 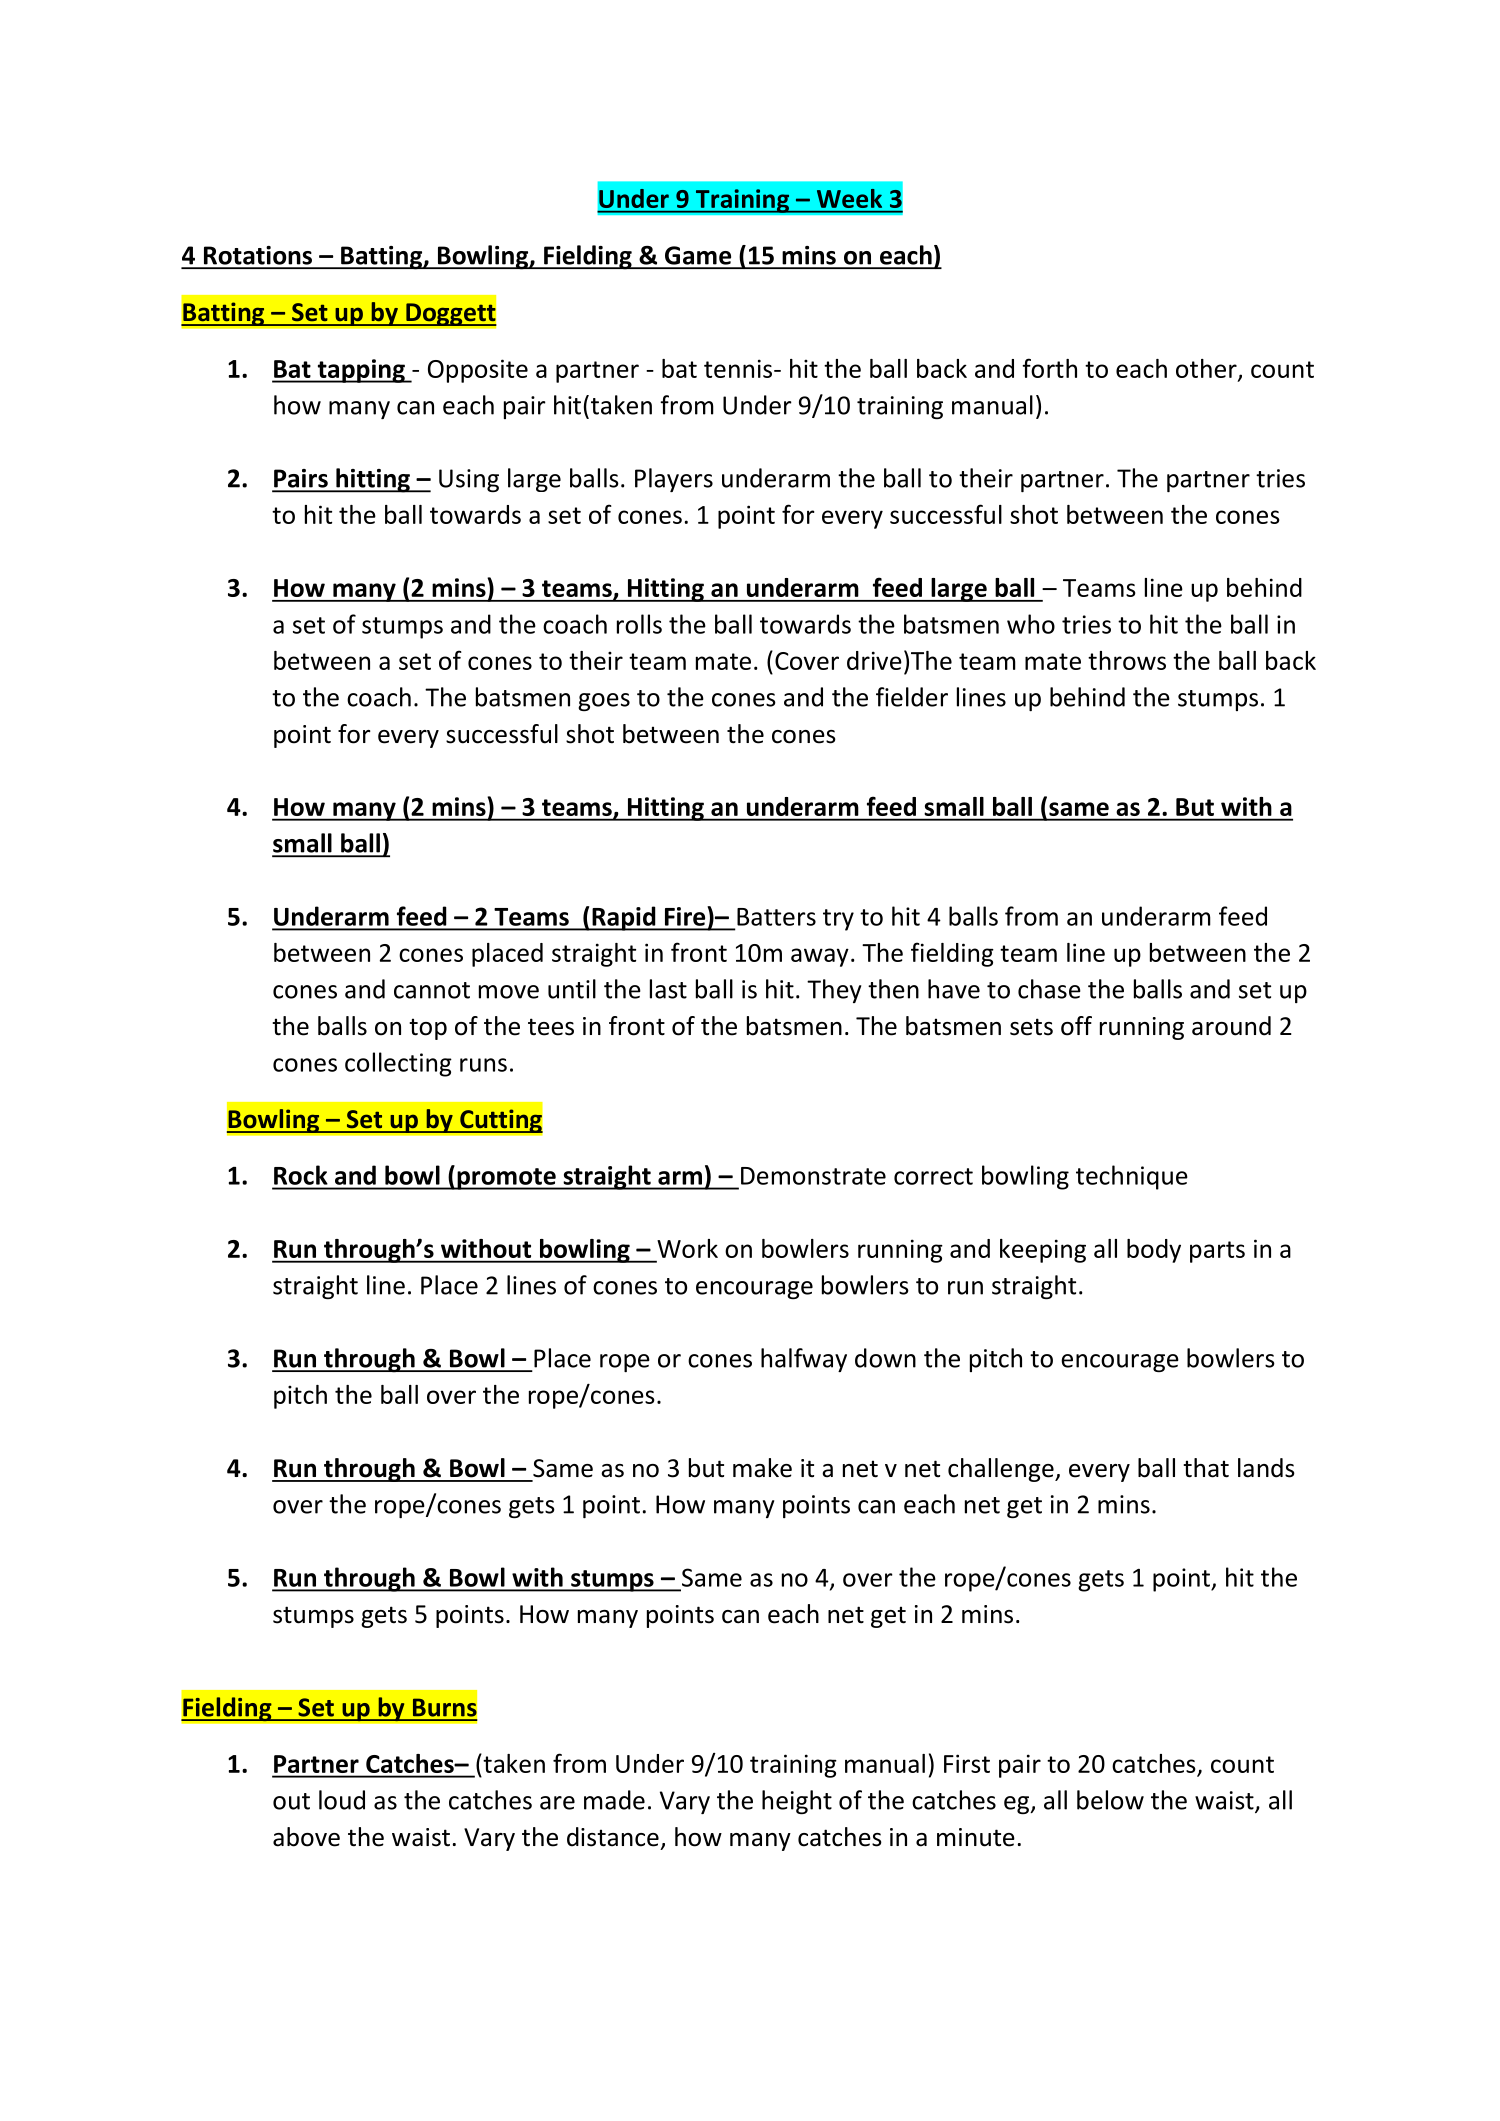 What do you see at coordinates (804, 1360) in the screenshot?
I see `halfway` at bounding box center [804, 1360].
